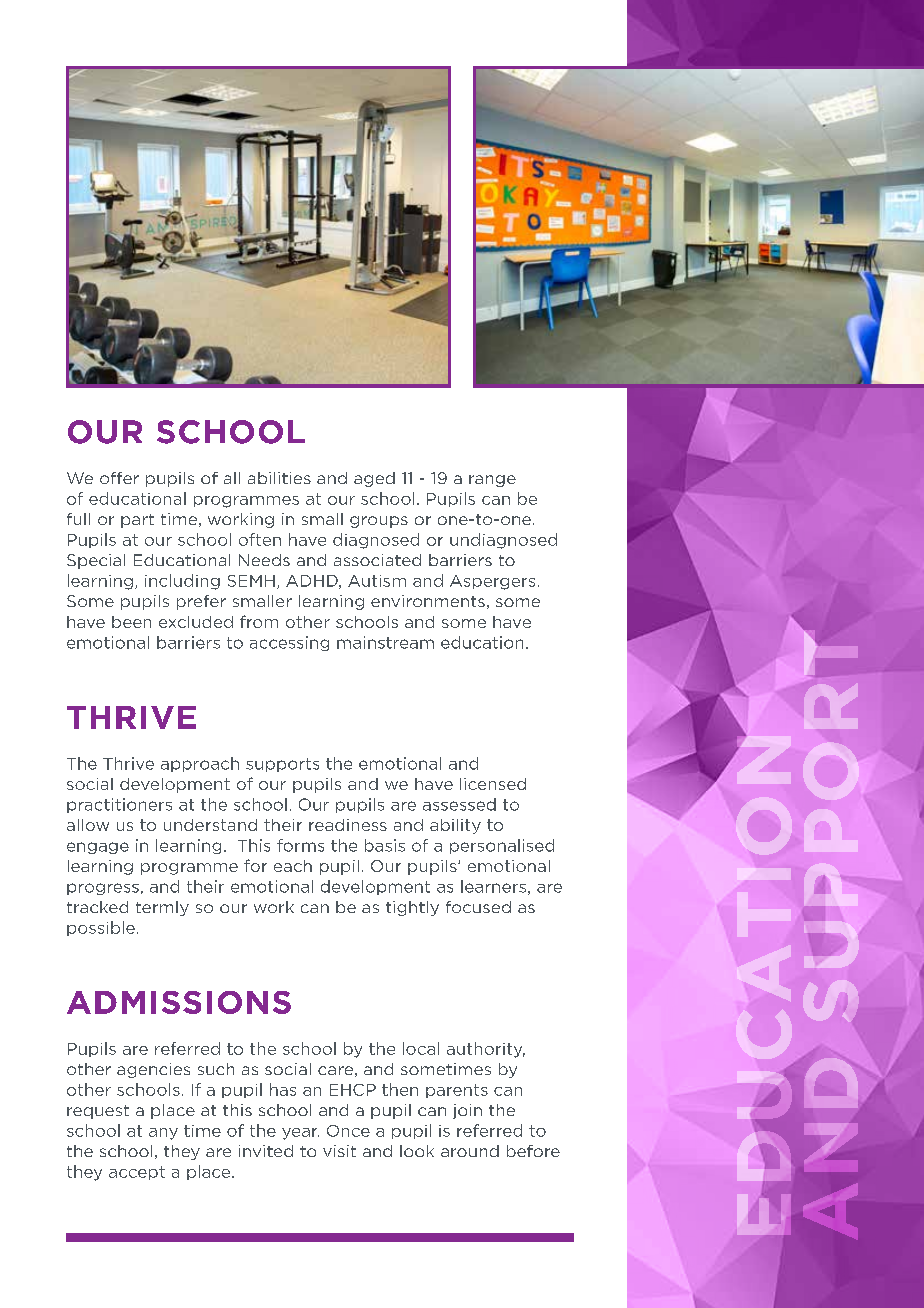 The image size is (924, 1308). What do you see at coordinates (137, 521) in the screenshot?
I see `part` at bounding box center [137, 521].
